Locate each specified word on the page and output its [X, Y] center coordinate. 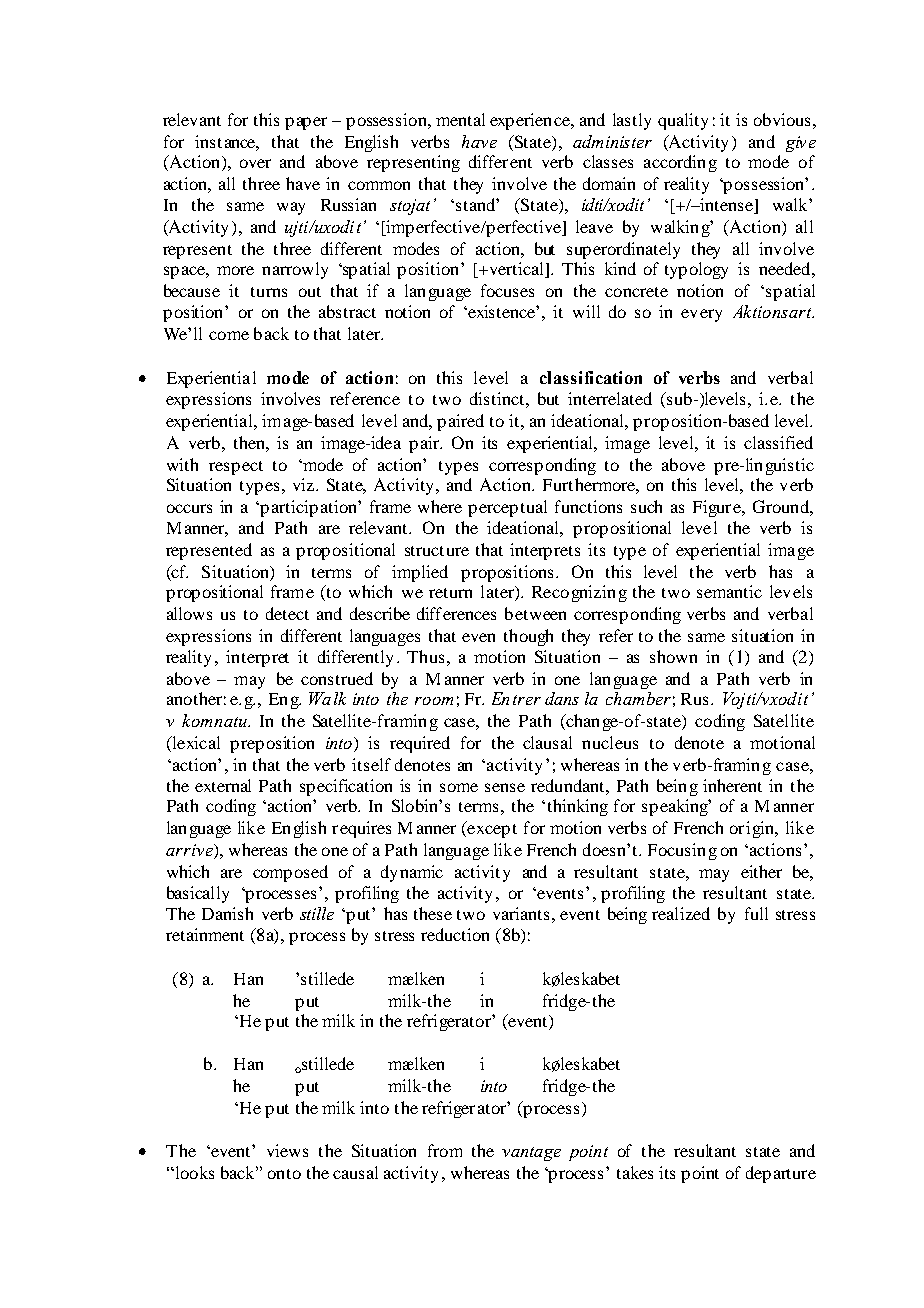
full [756, 913]
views [287, 1150]
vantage [531, 1154]
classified [778, 442]
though [528, 637]
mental [460, 119]
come [229, 335]
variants [521, 913]
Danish [227, 913]
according [680, 163]
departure [781, 1174]
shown [673, 656]
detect [287, 613]
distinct [497, 398]
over [255, 163]
